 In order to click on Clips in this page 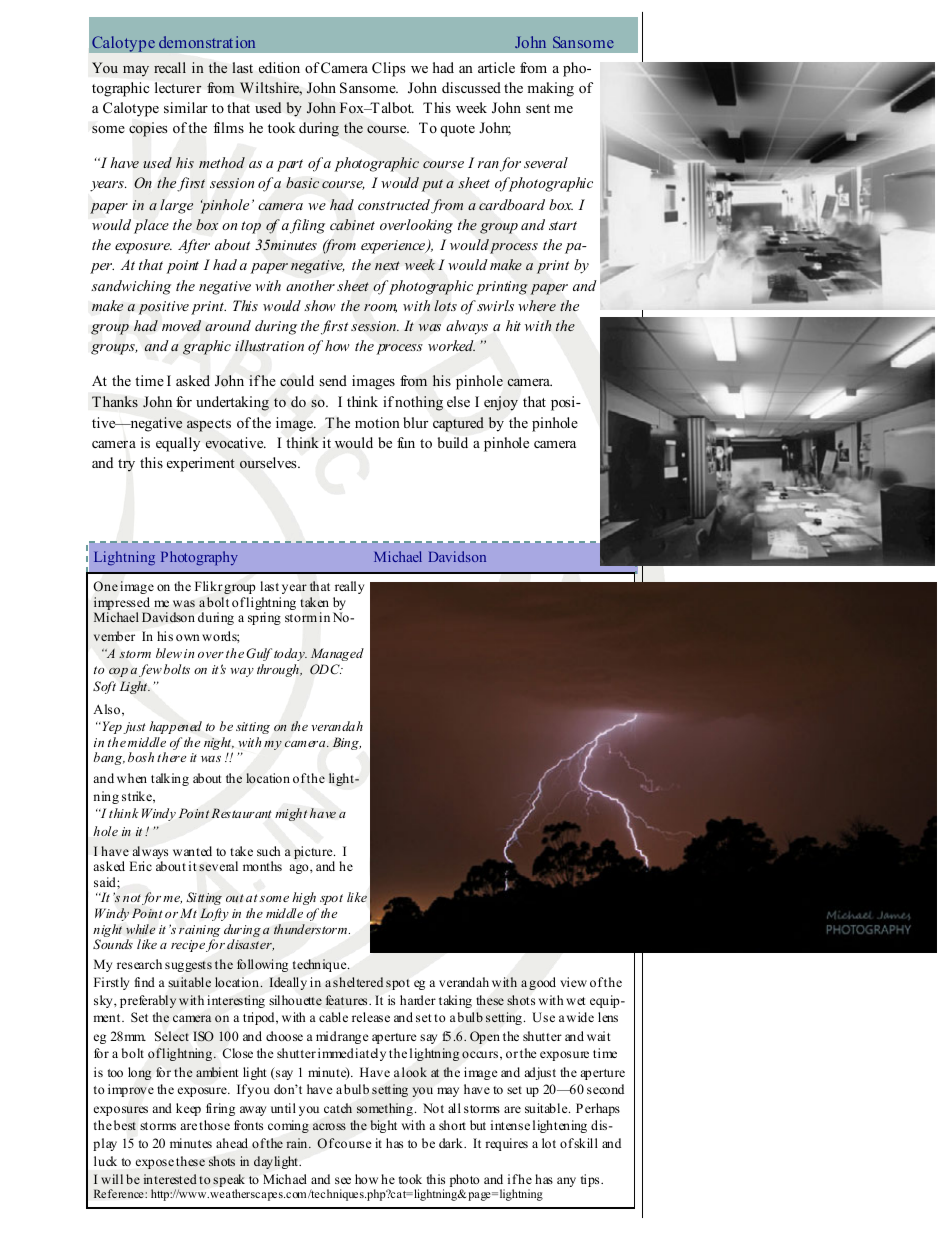, I will do `click(388, 69)`.
